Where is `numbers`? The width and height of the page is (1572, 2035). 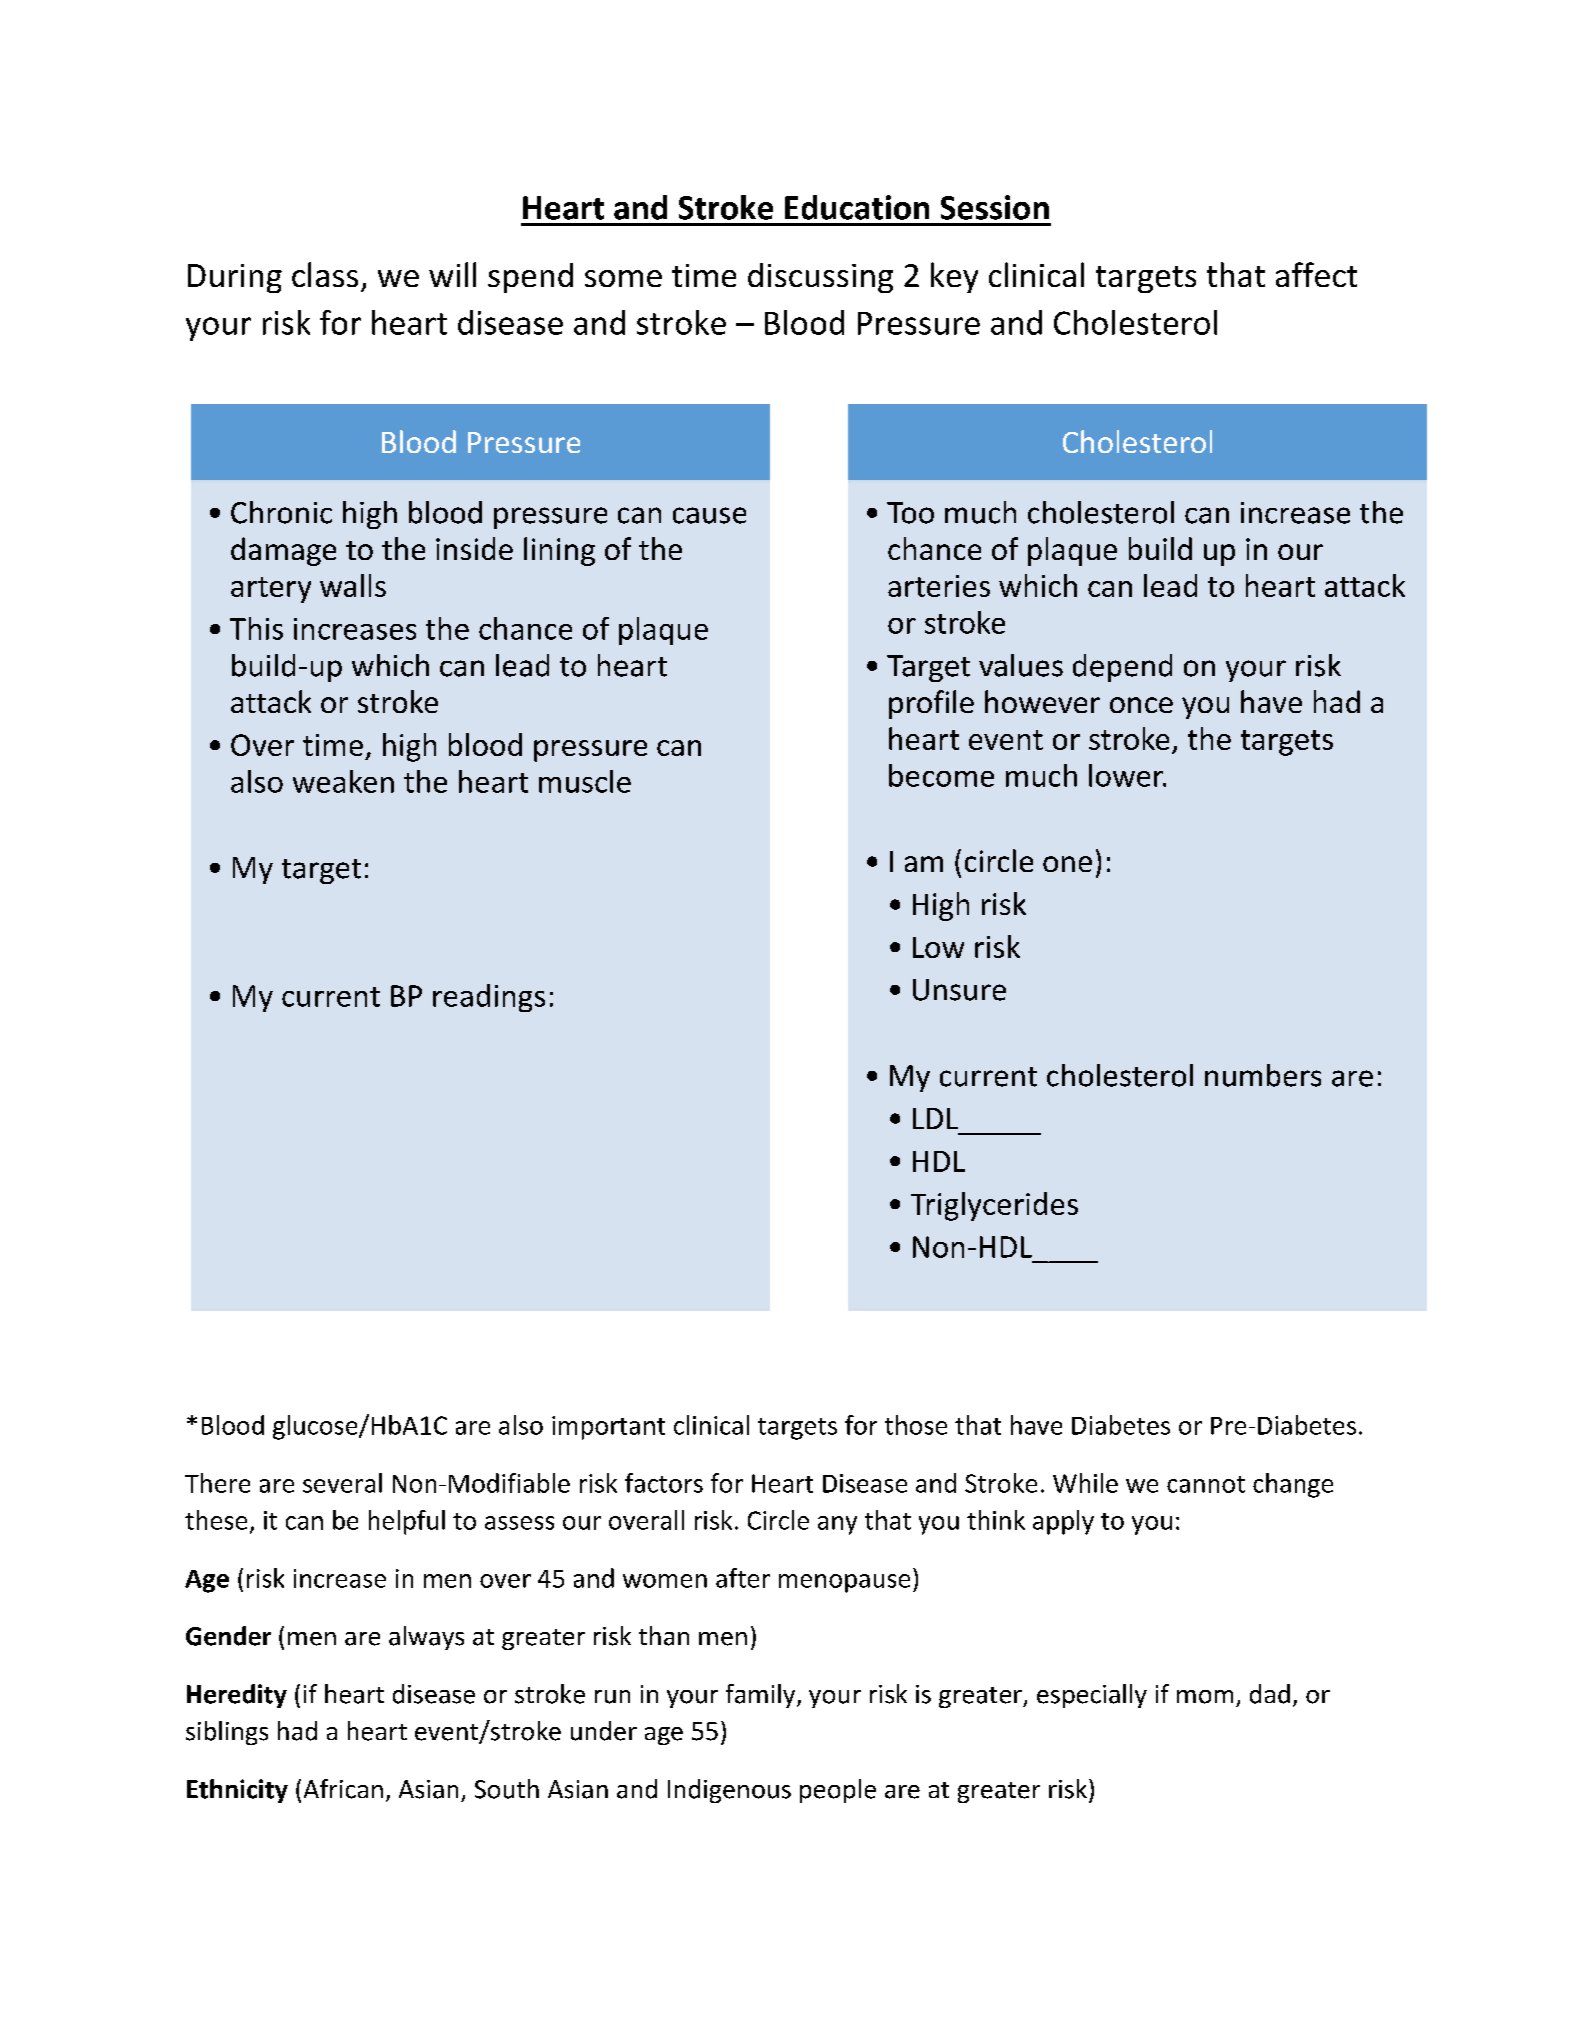 numbers is located at coordinates (1263, 1075).
